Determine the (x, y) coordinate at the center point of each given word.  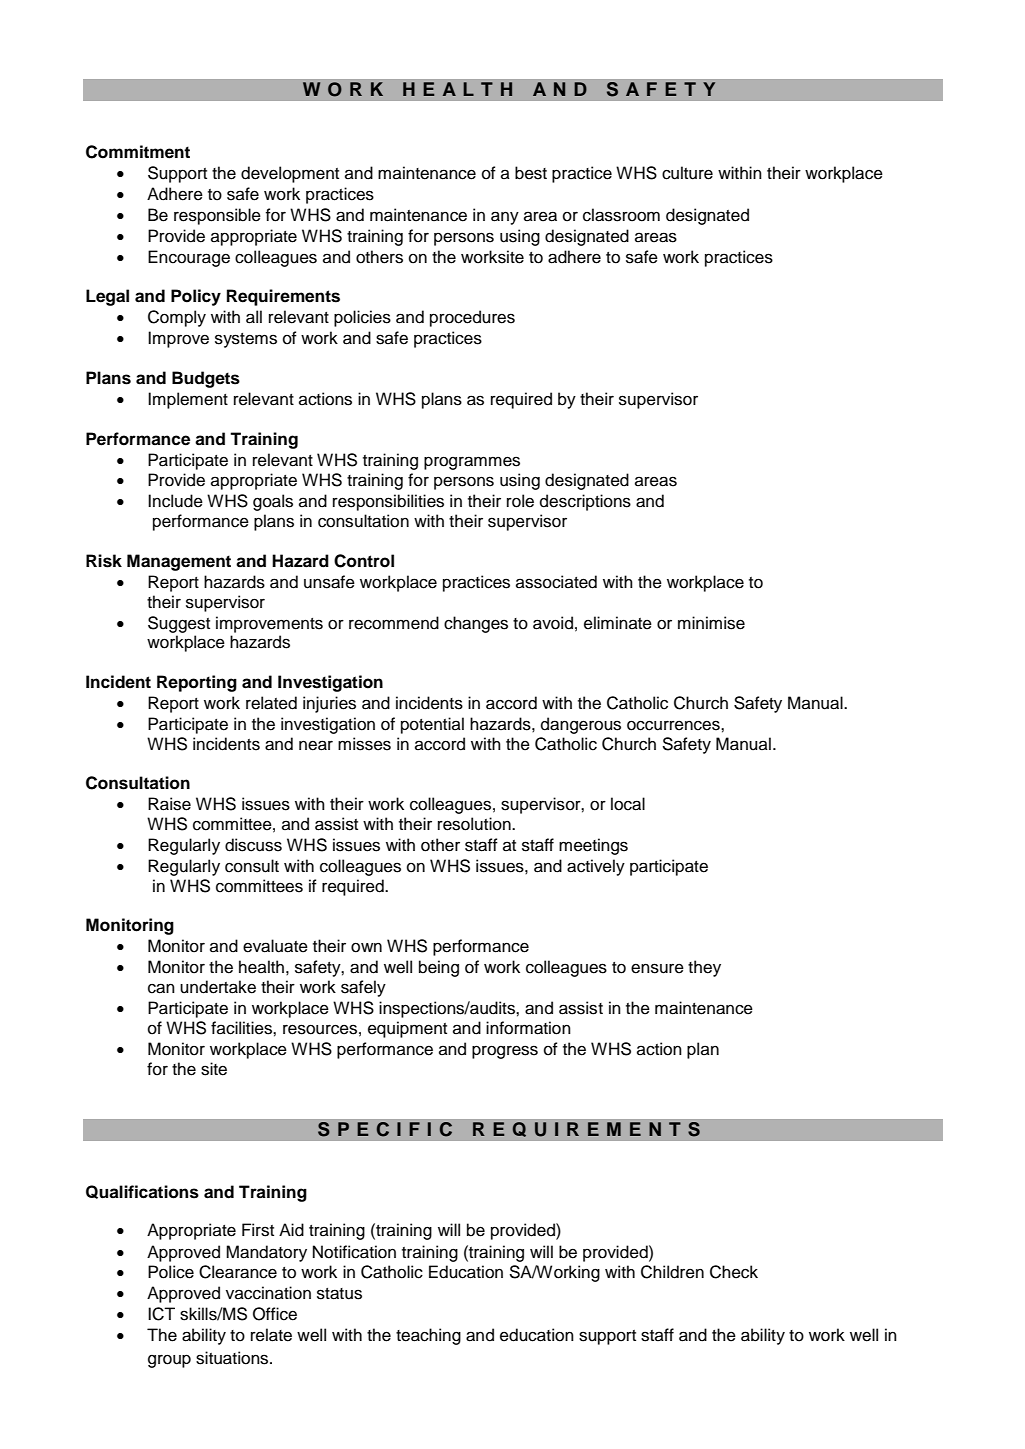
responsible (217, 216)
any (505, 218)
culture (687, 173)
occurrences (674, 725)
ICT (161, 1314)
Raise (169, 804)
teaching (428, 1336)
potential (432, 725)
